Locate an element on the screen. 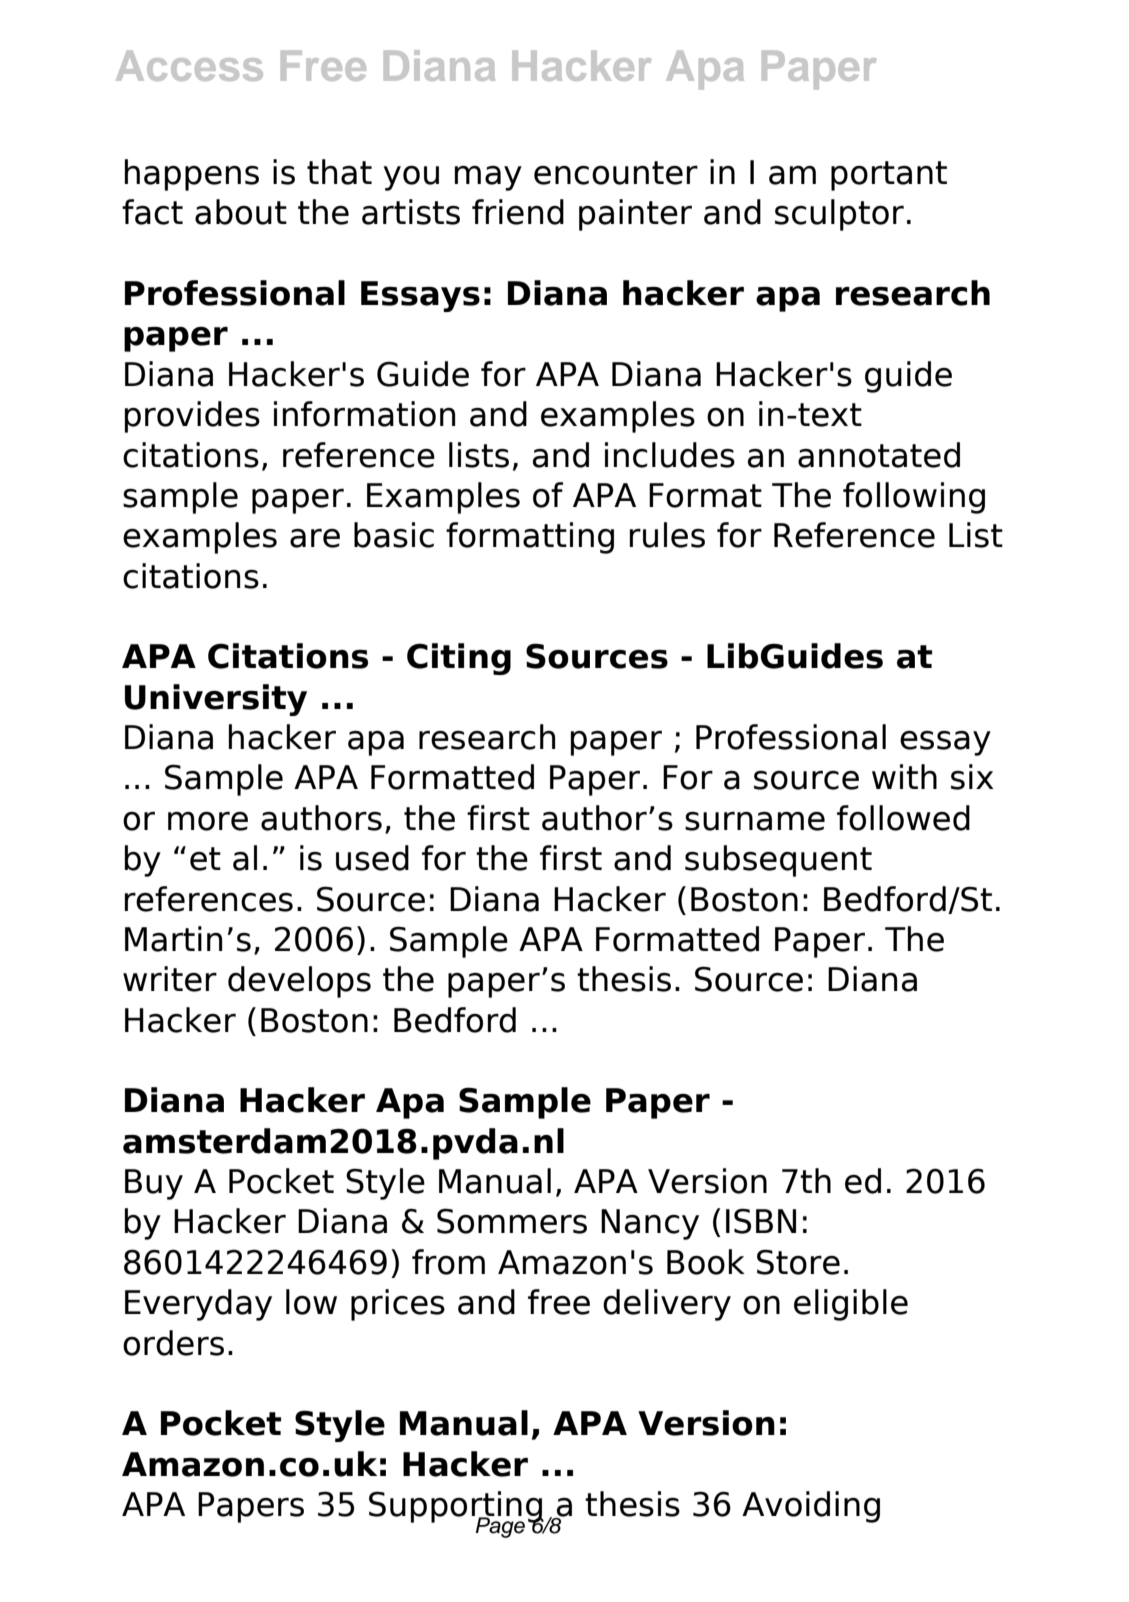 The height and width of the screenshot is (1602, 1129). rules is located at coordinates (667, 535).
